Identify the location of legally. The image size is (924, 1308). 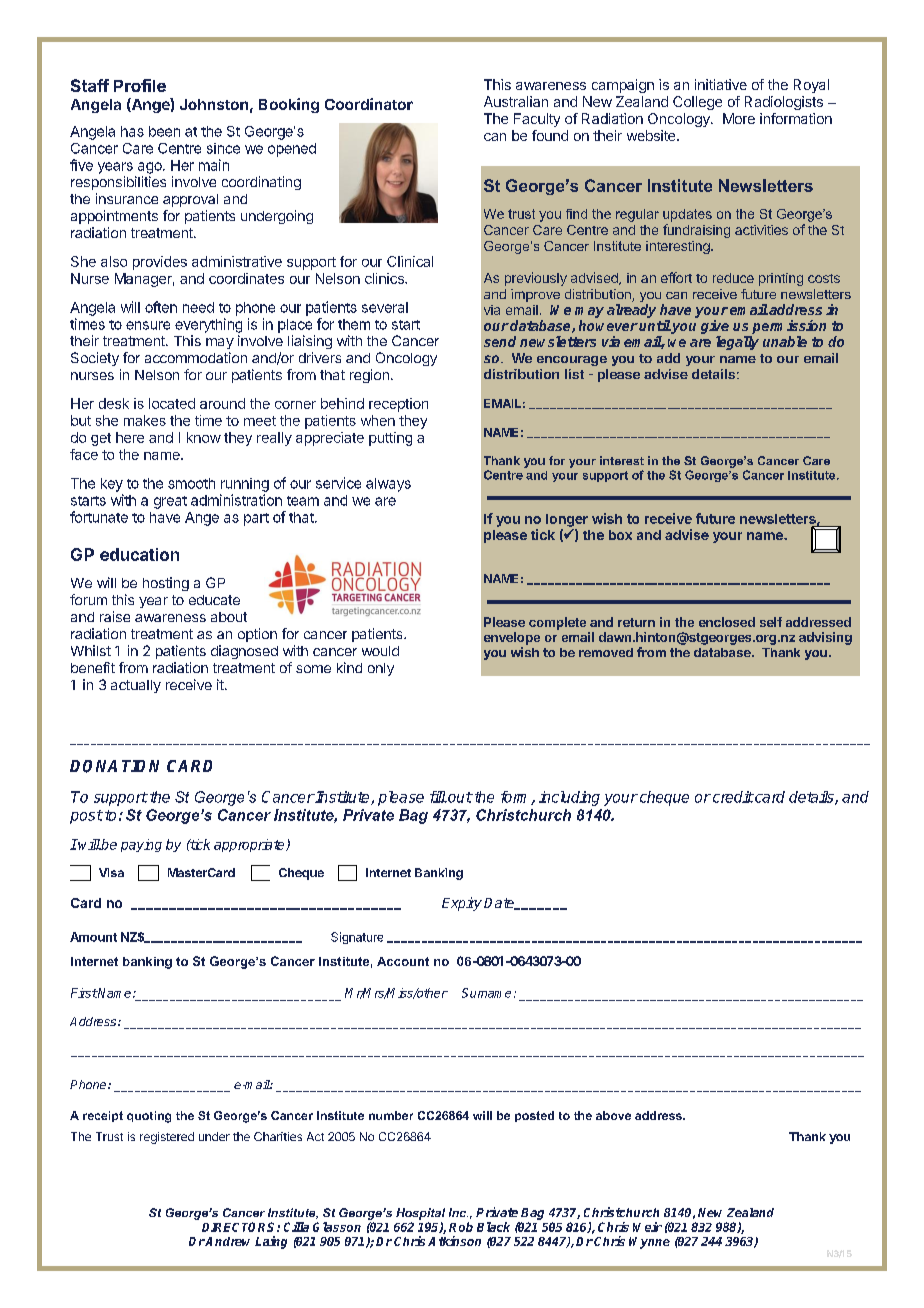
(737, 343).
